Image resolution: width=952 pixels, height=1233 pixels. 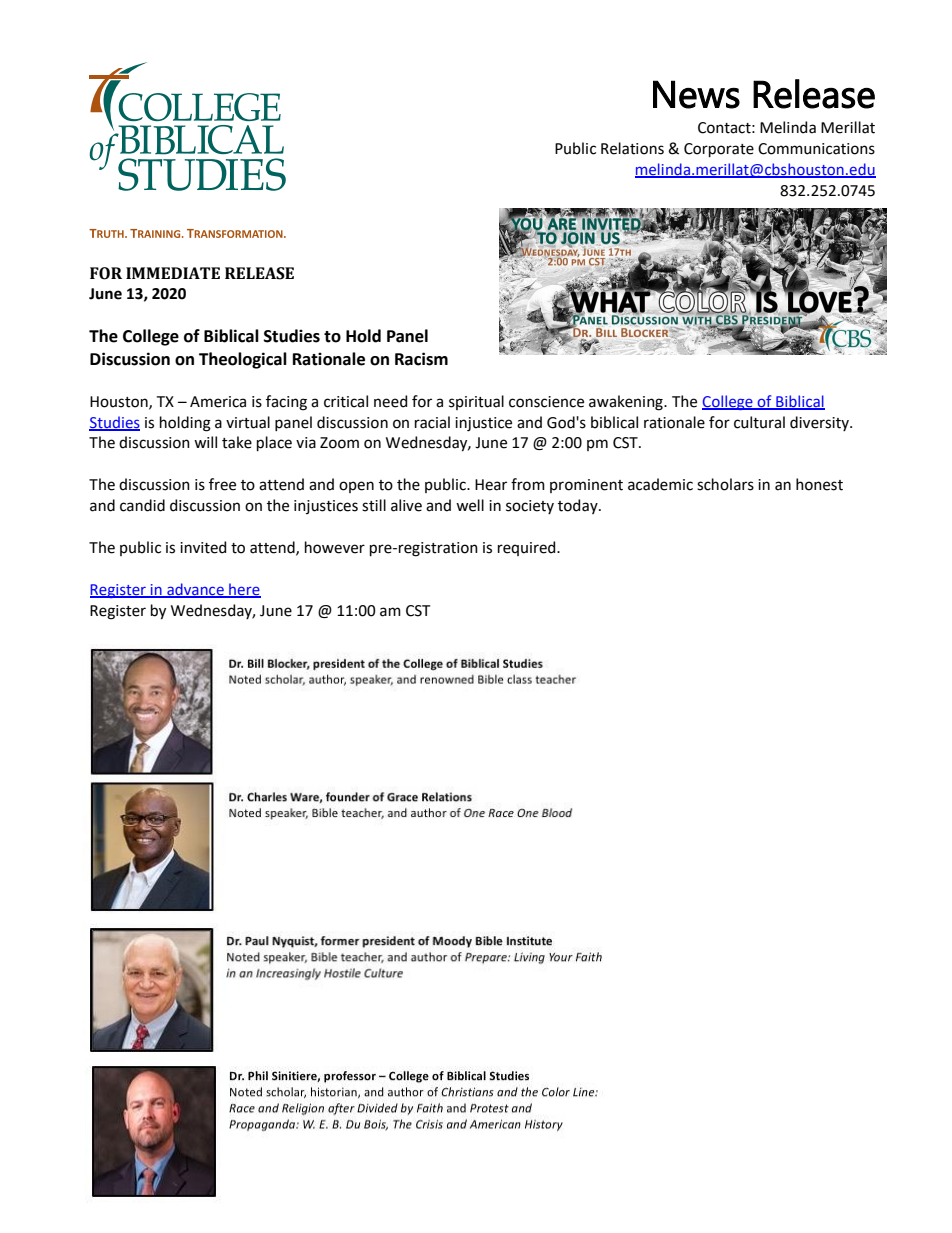 What do you see at coordinates (759, 422) in the screenshot?
I see `cultural` at bounding box center [759, 422].
